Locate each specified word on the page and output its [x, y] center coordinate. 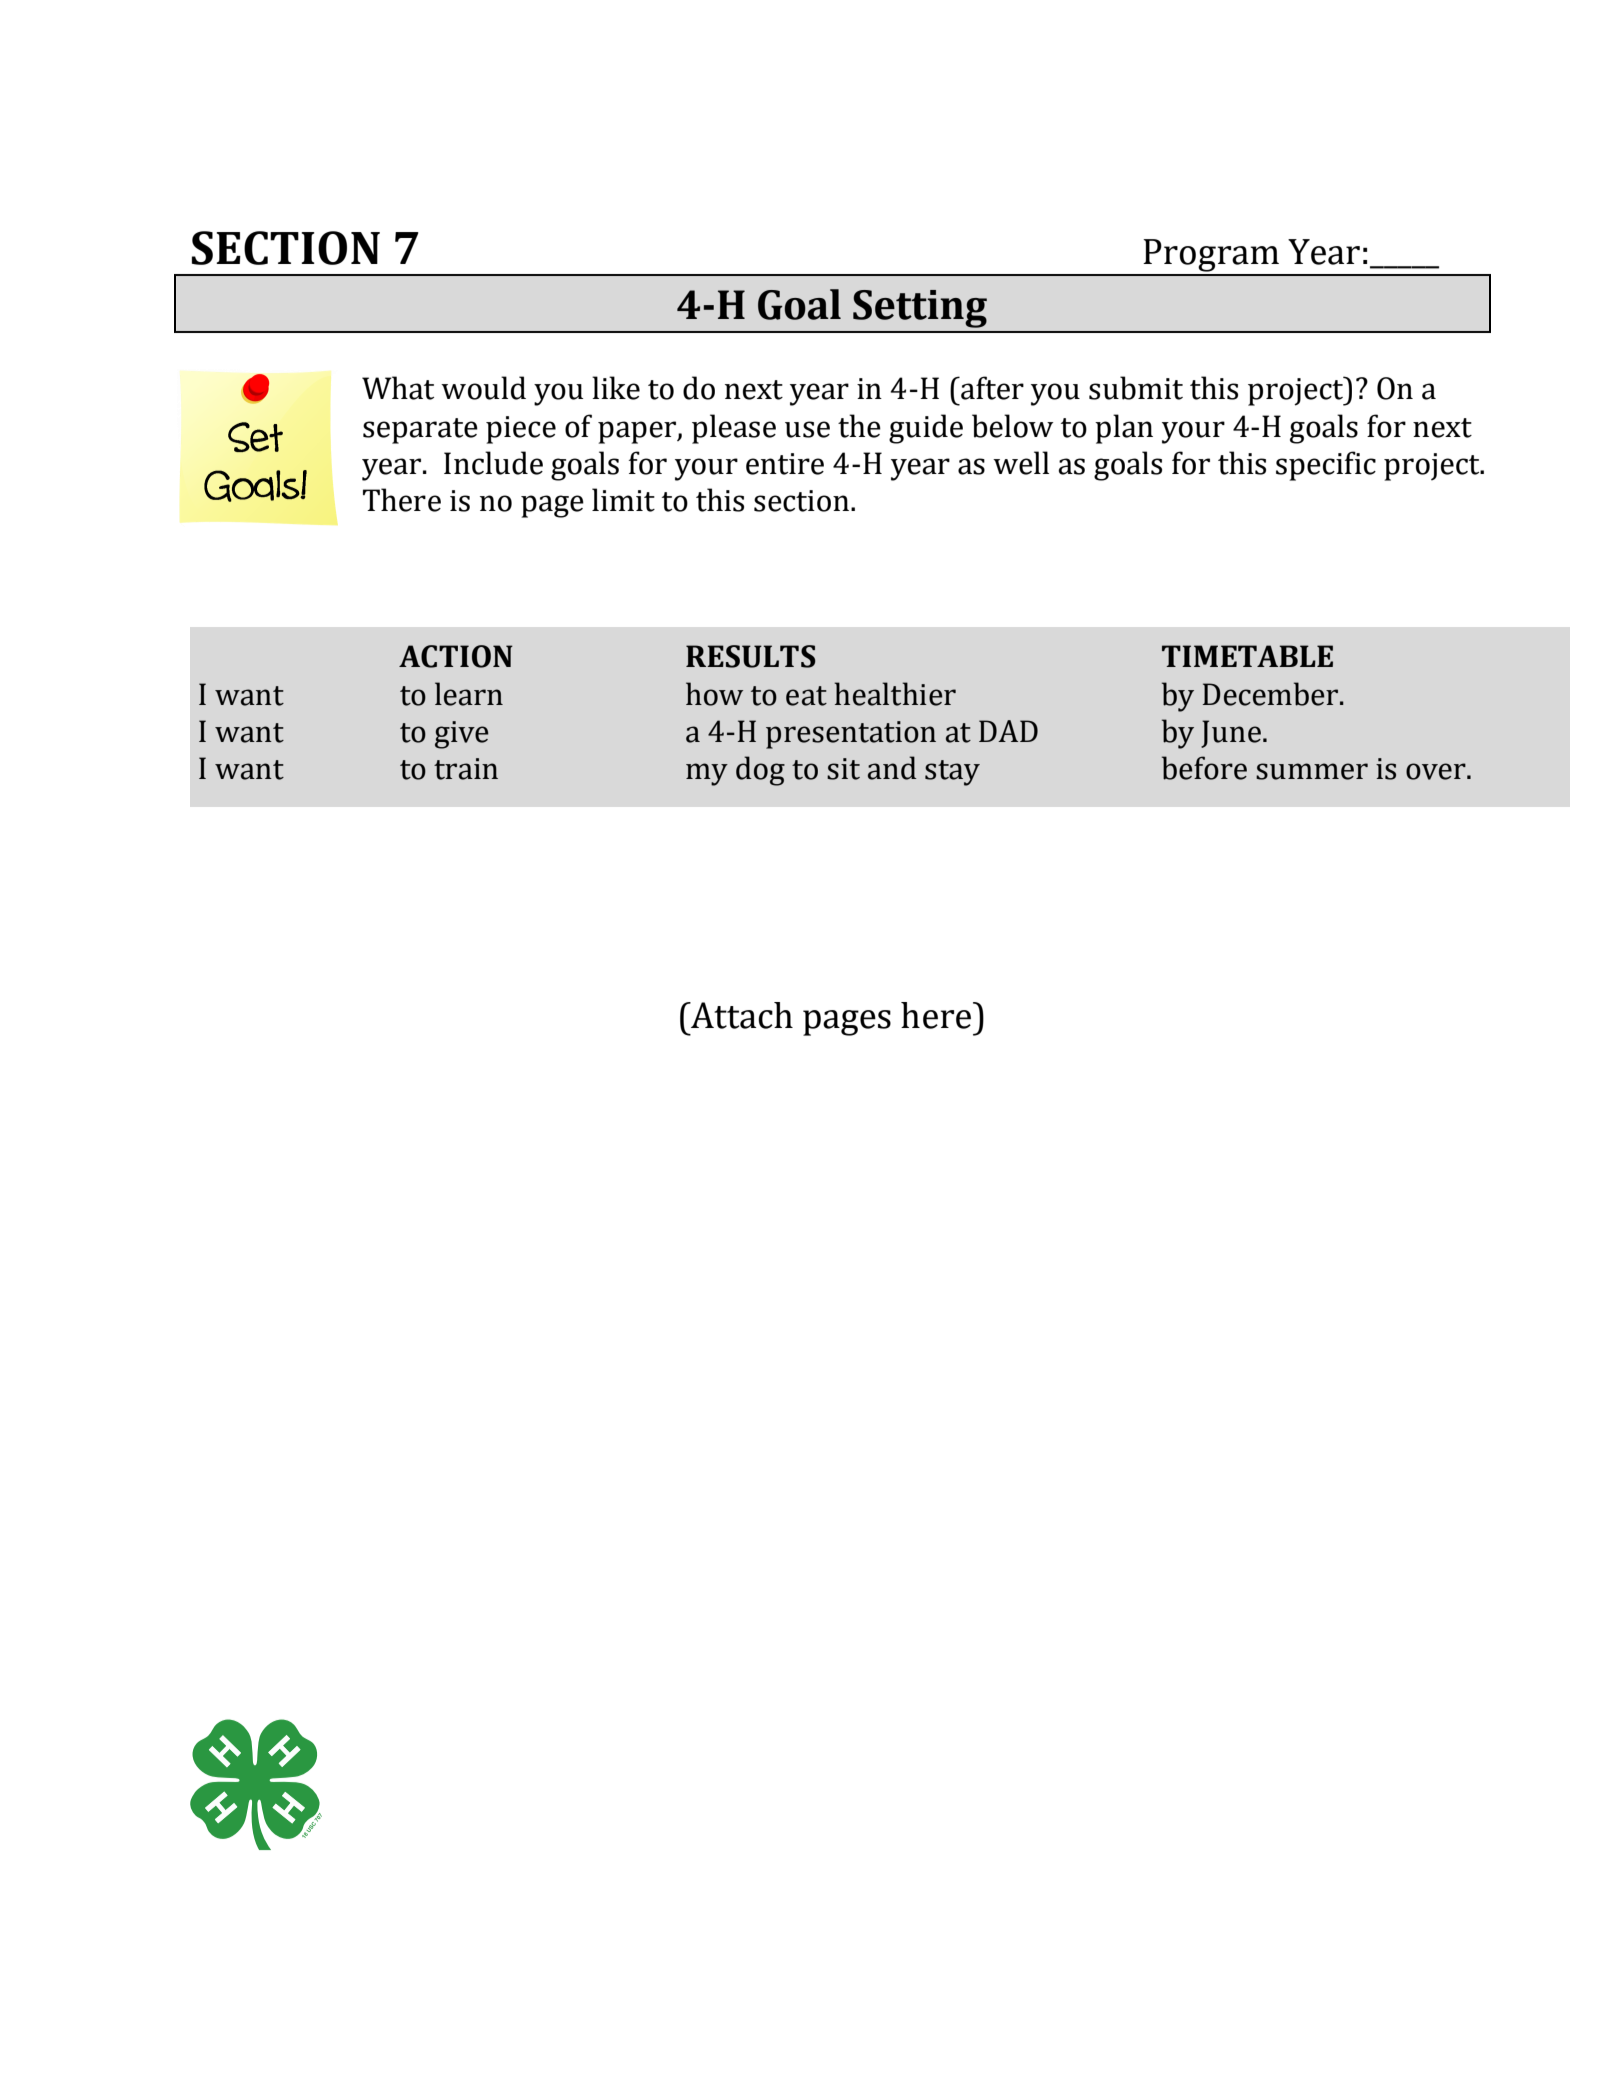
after [991, 388]
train [466, 769]
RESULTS [751, 656]
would [483, 388]
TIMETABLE [1247, 656]
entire [785, 464]
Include [493, 463]
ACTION [456, 656]
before [1204, 768]
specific [1326, 466]
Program [1211, 257]
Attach [741, 1015]
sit [843, 769]
